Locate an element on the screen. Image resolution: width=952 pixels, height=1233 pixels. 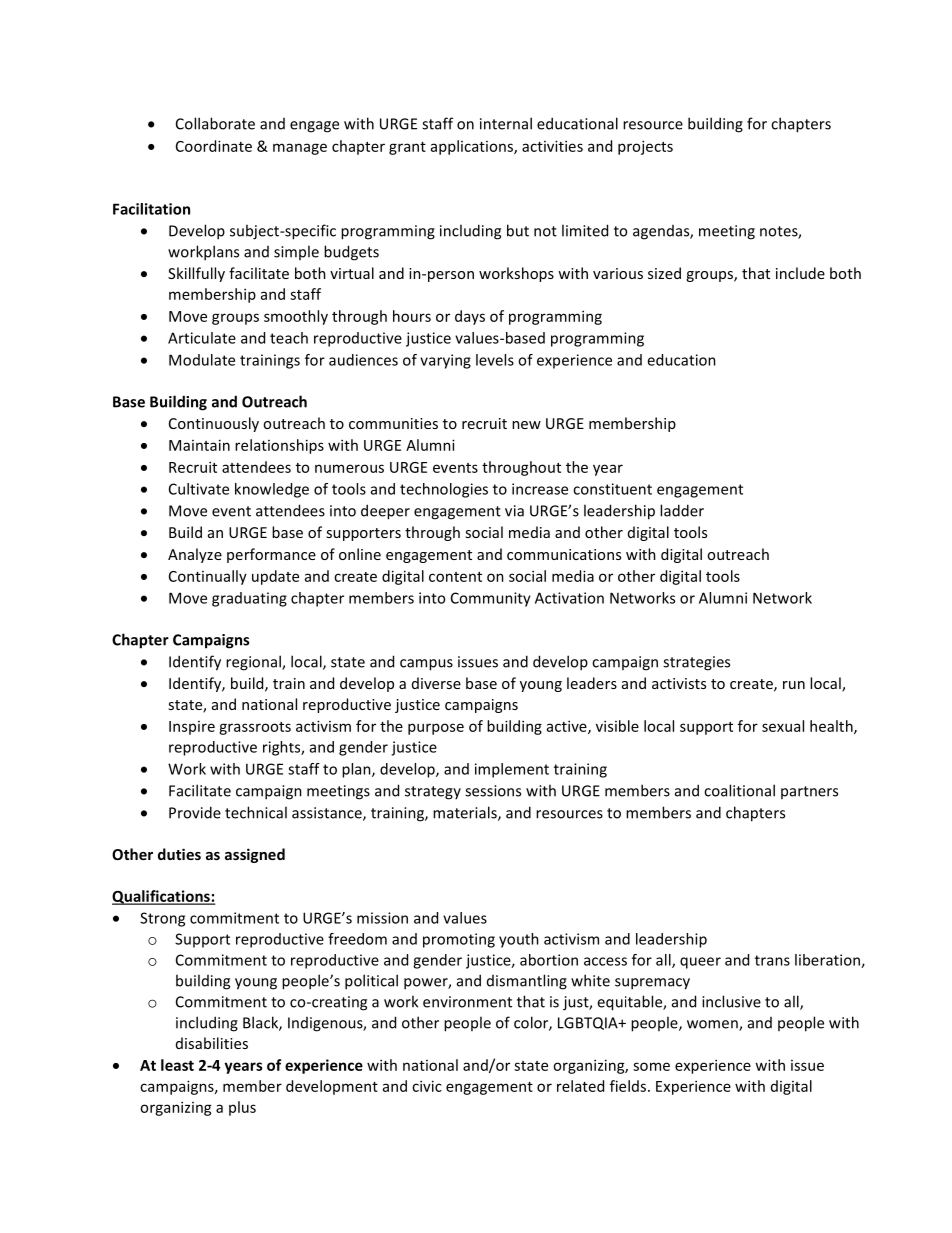
projects is located at coordinates (645, 147).
